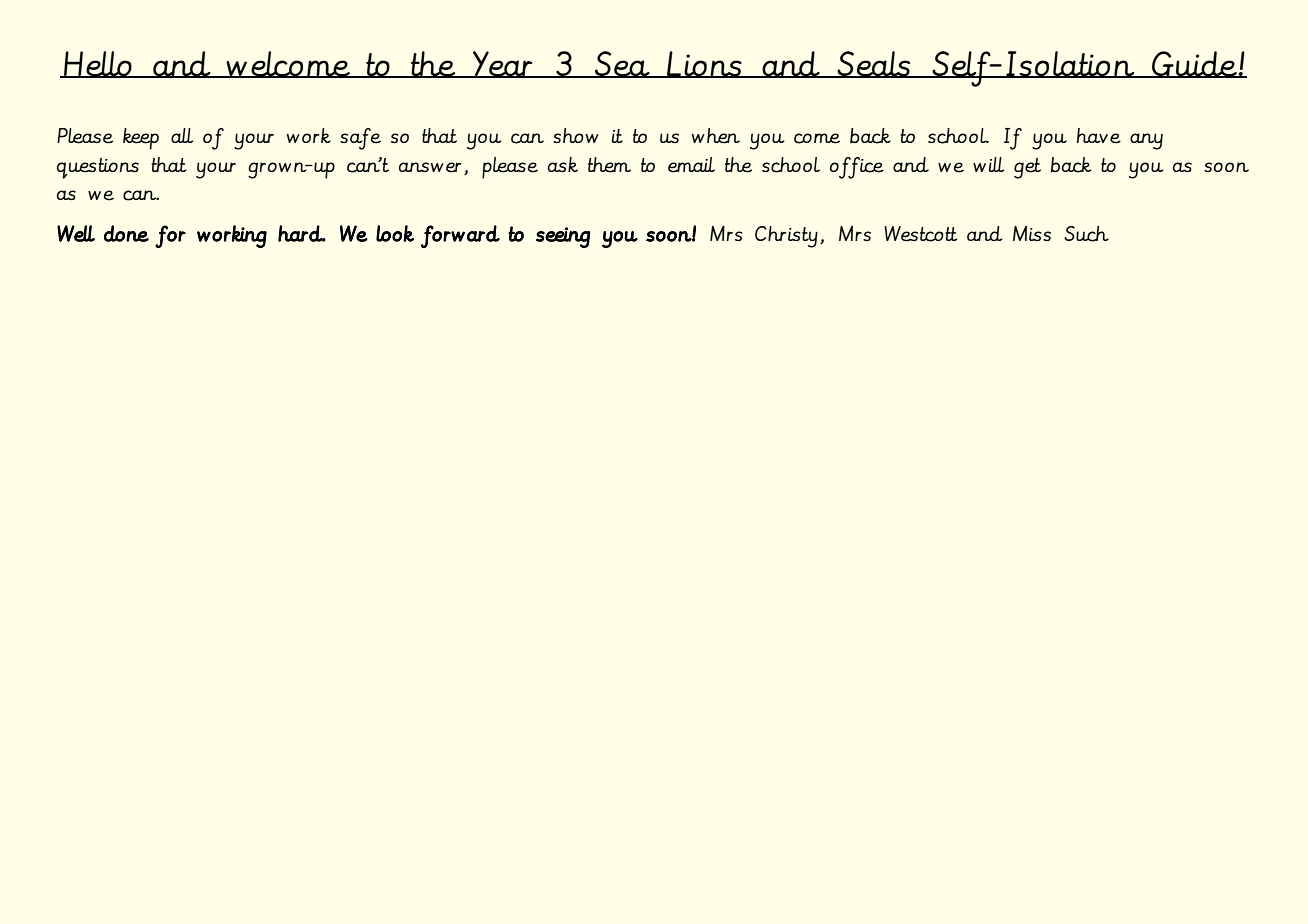 This image has width=1308, height=924. What do you see at coordinates (609, 165) in the image?
I see `them` at bounding box center [609, 165].
